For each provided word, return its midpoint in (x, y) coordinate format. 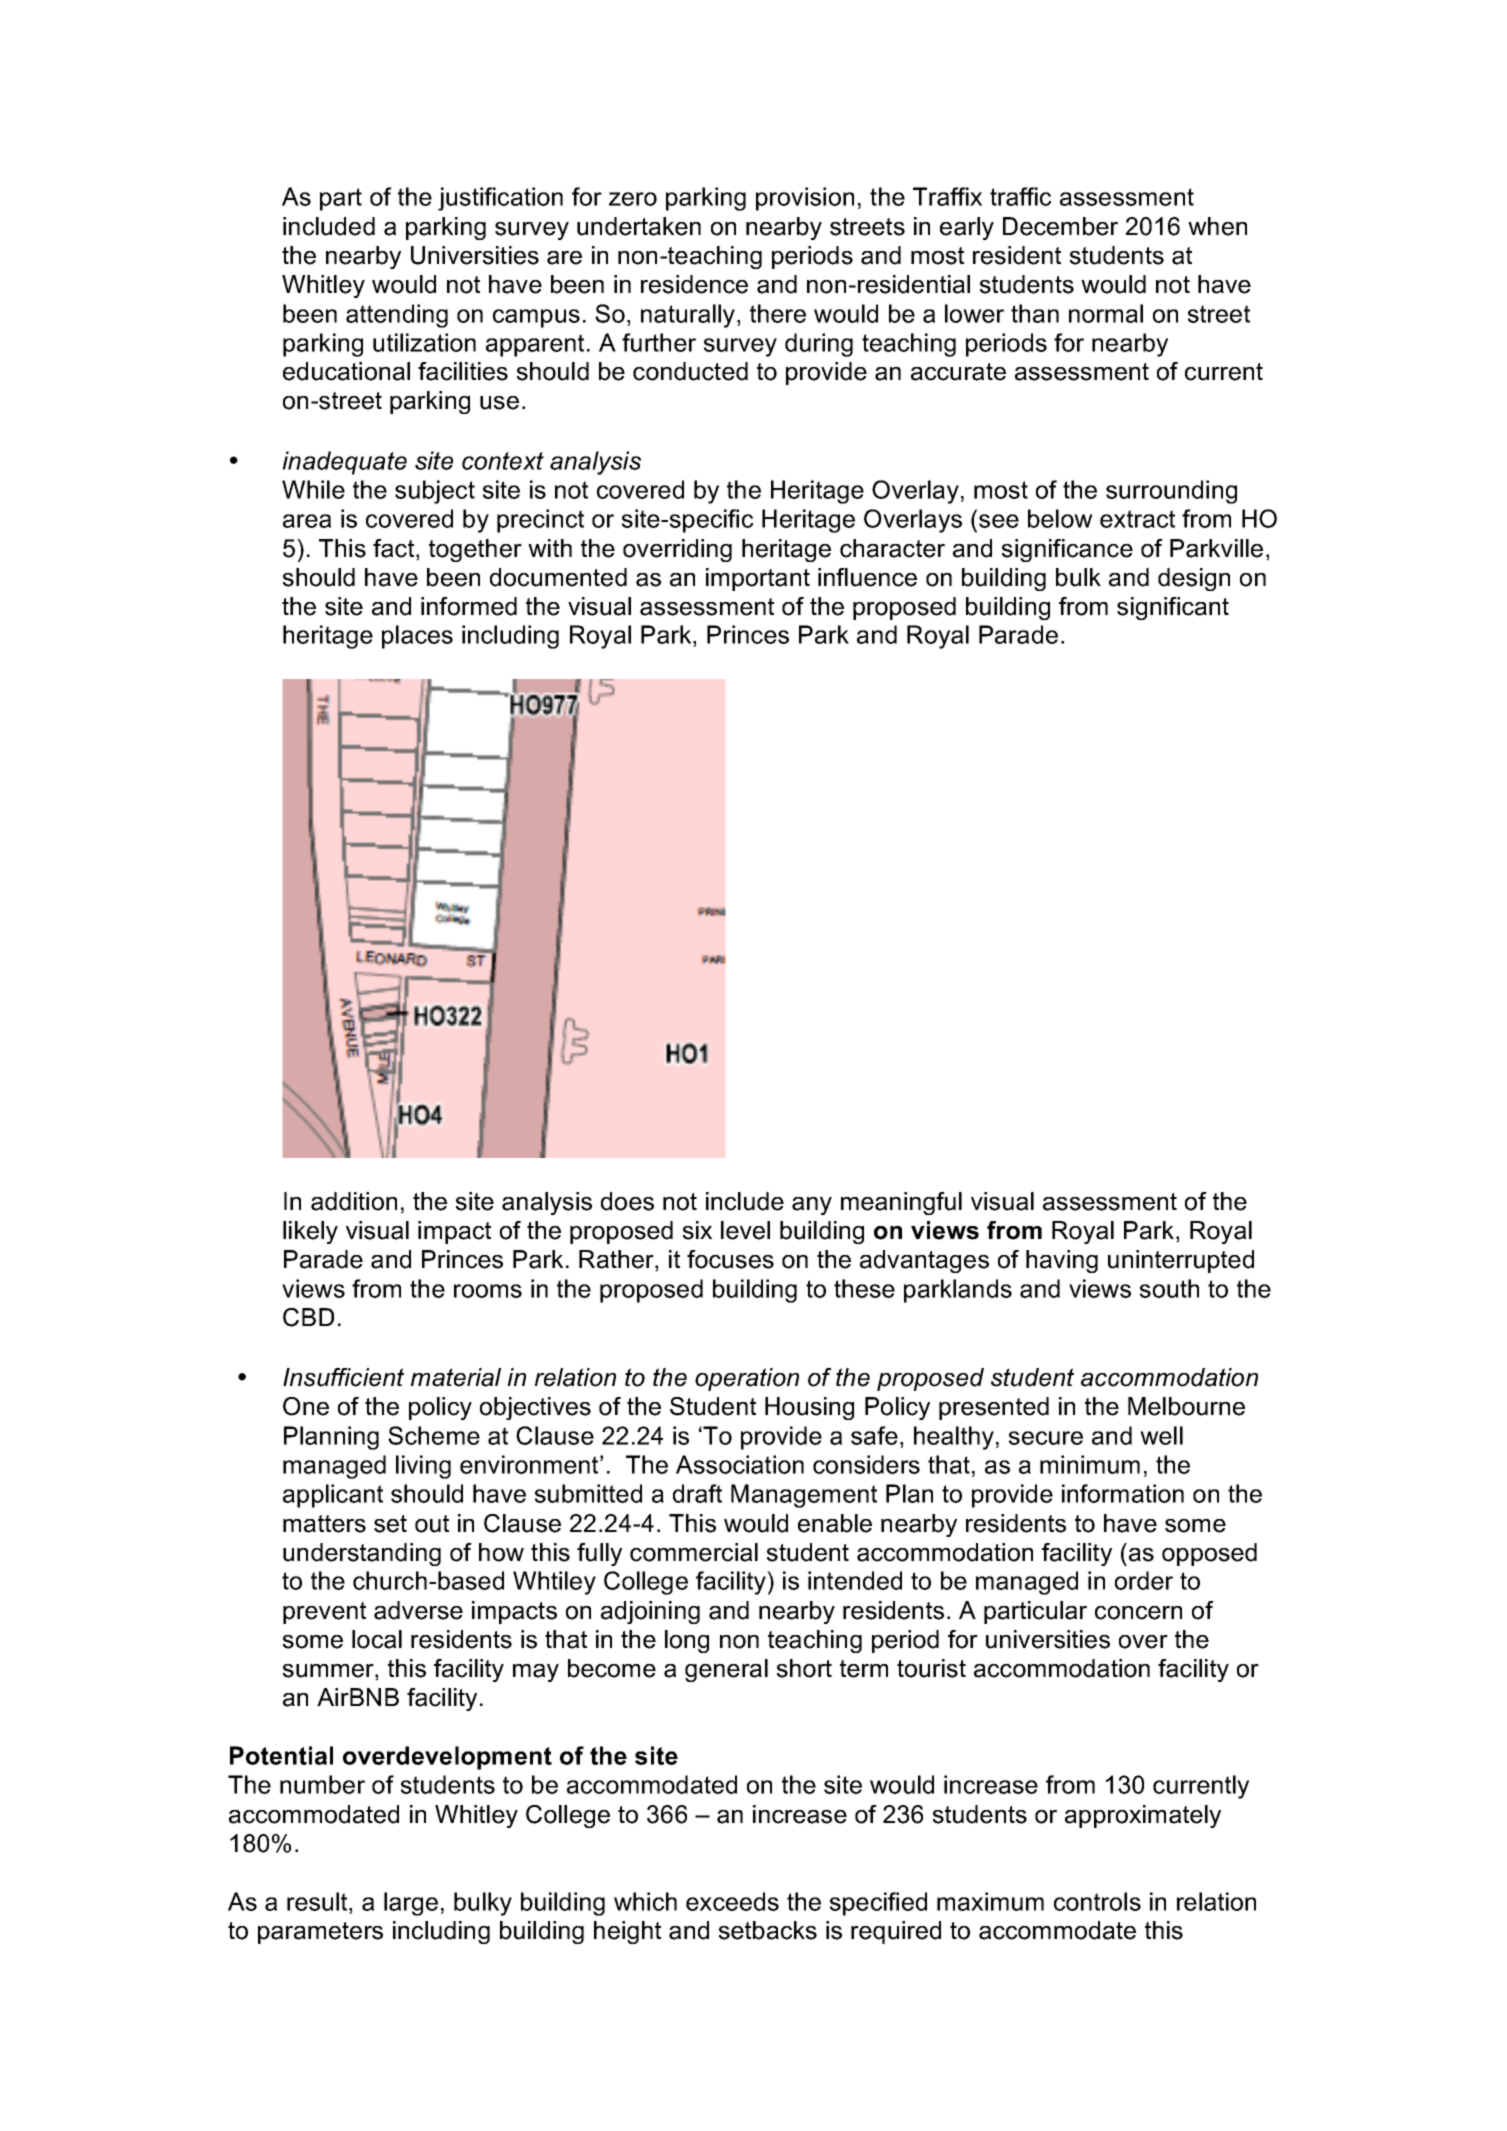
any (812, 1206)
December (1060, 226)
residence (694, 284)
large (411, 1904)
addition (354, 1201)
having (1062, 1261)
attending (397, 316)
